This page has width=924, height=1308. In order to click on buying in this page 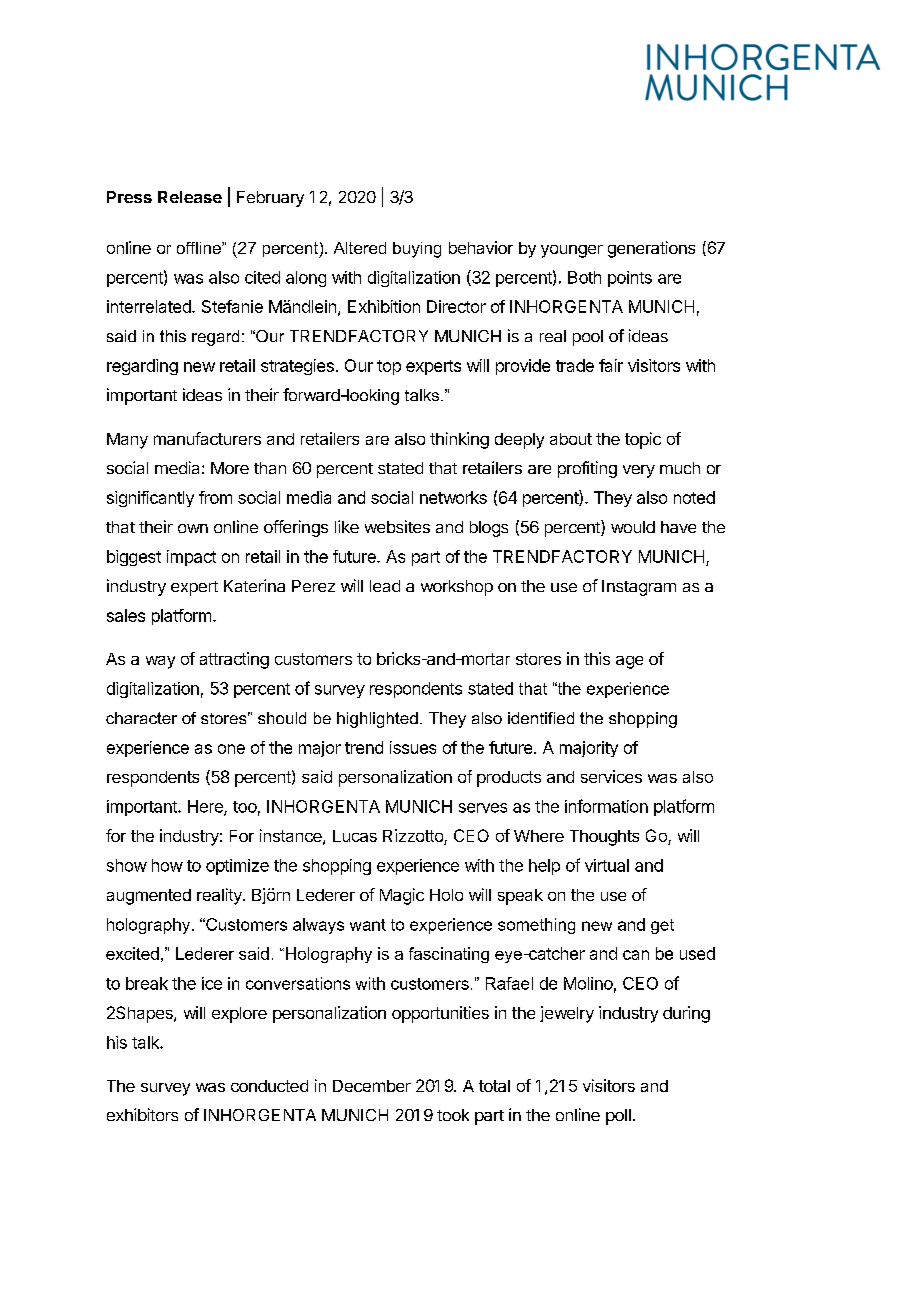, I will do `click(417, 250)`.
